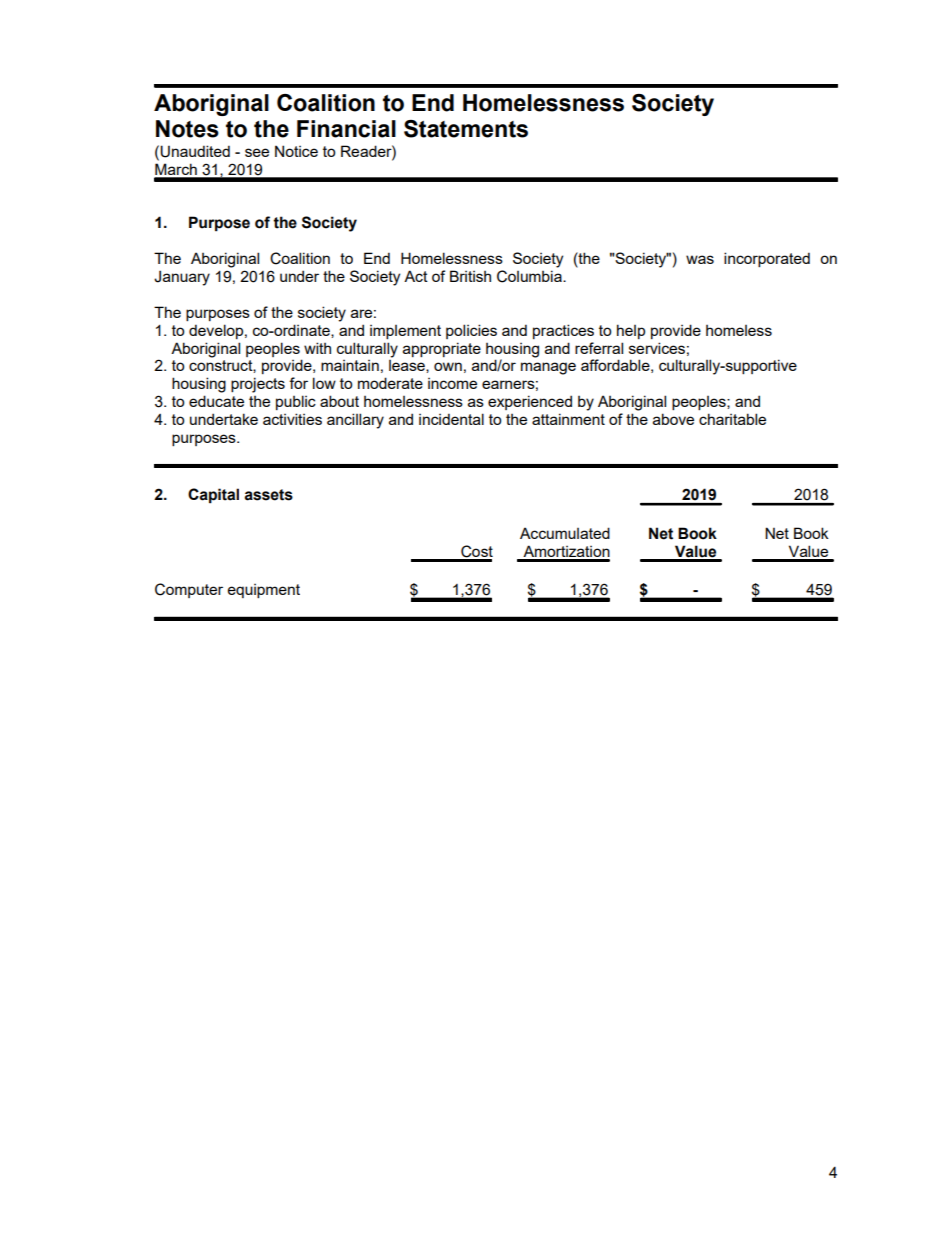 The height and width of the document is (1233, 952). Describe the element at coordinates (257, 152) in the document. I see `see` at that location.
